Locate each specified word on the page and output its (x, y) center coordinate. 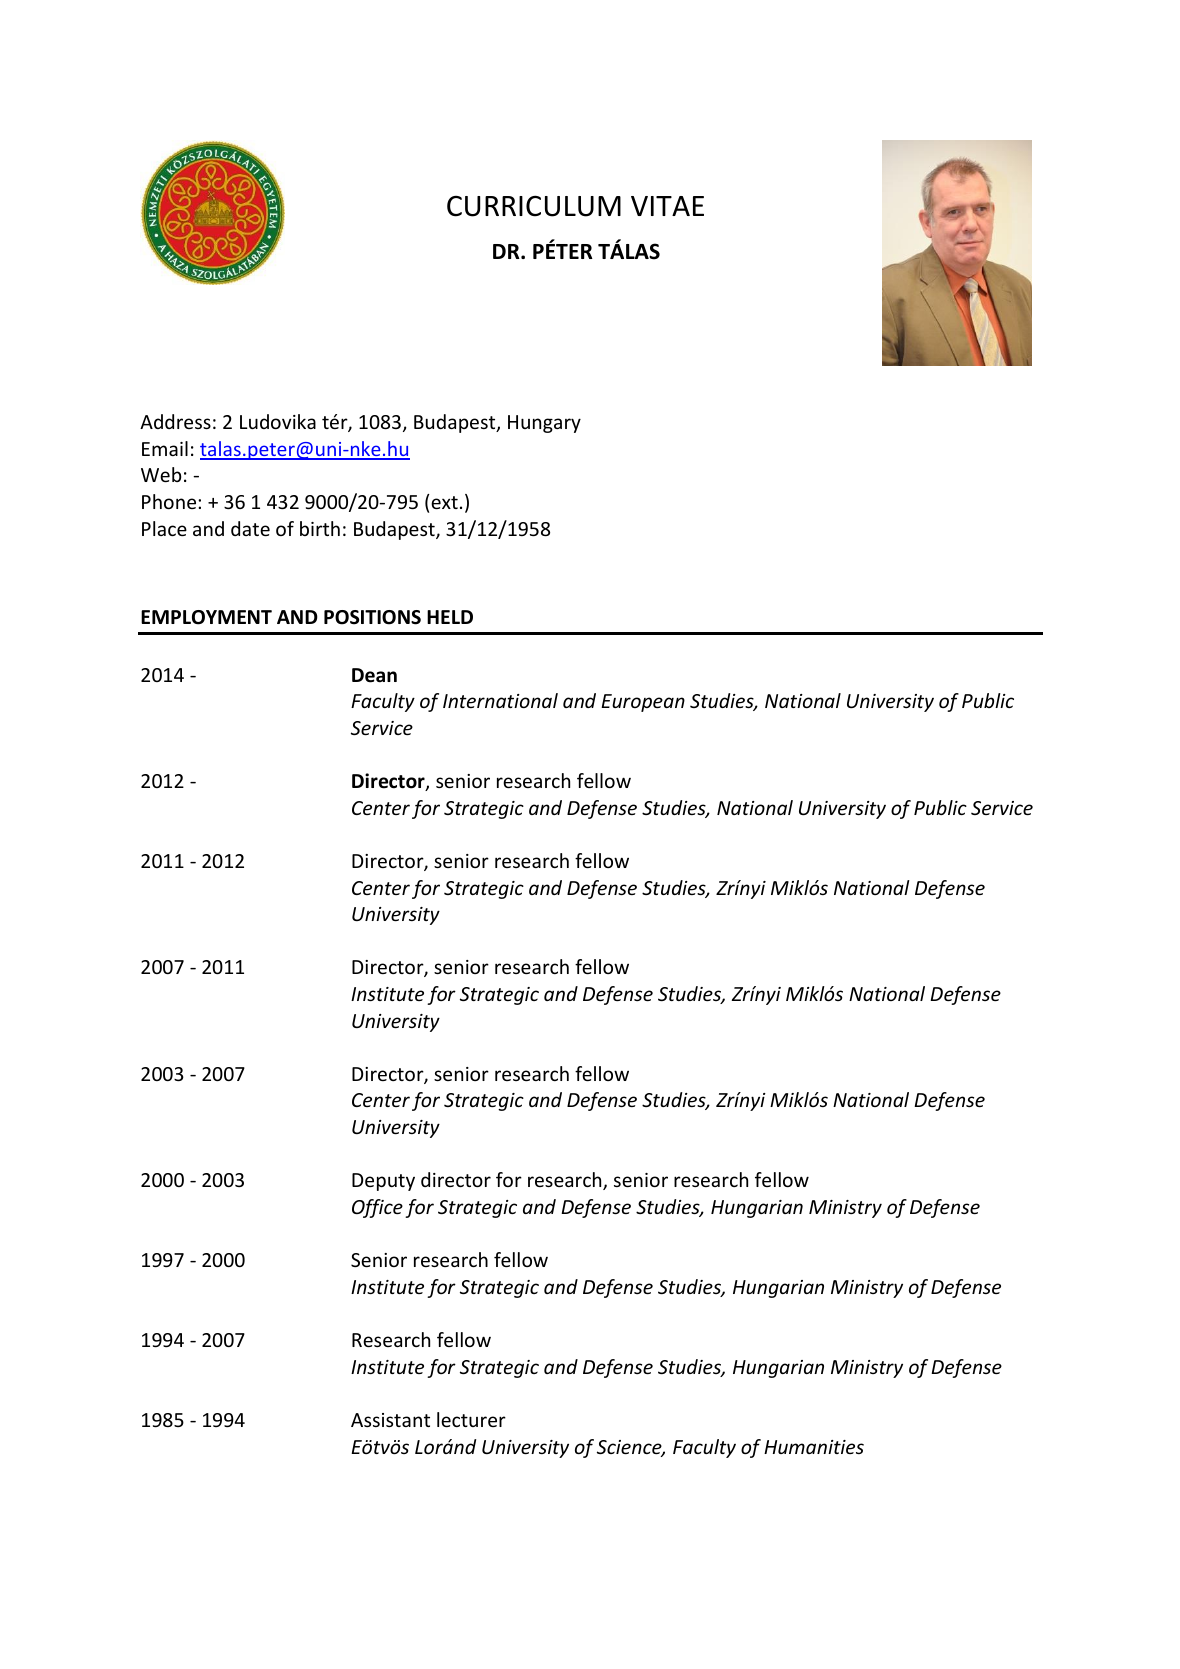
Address (175, 421)
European (643, 703)
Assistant (390, 1420)
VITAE (667, 206)
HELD (450, 617)
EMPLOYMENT (206, 617)
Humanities (814, 1447)
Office (377, 1208)
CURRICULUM (534, 206)
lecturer (471, 1419)
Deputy (383, 1182)
